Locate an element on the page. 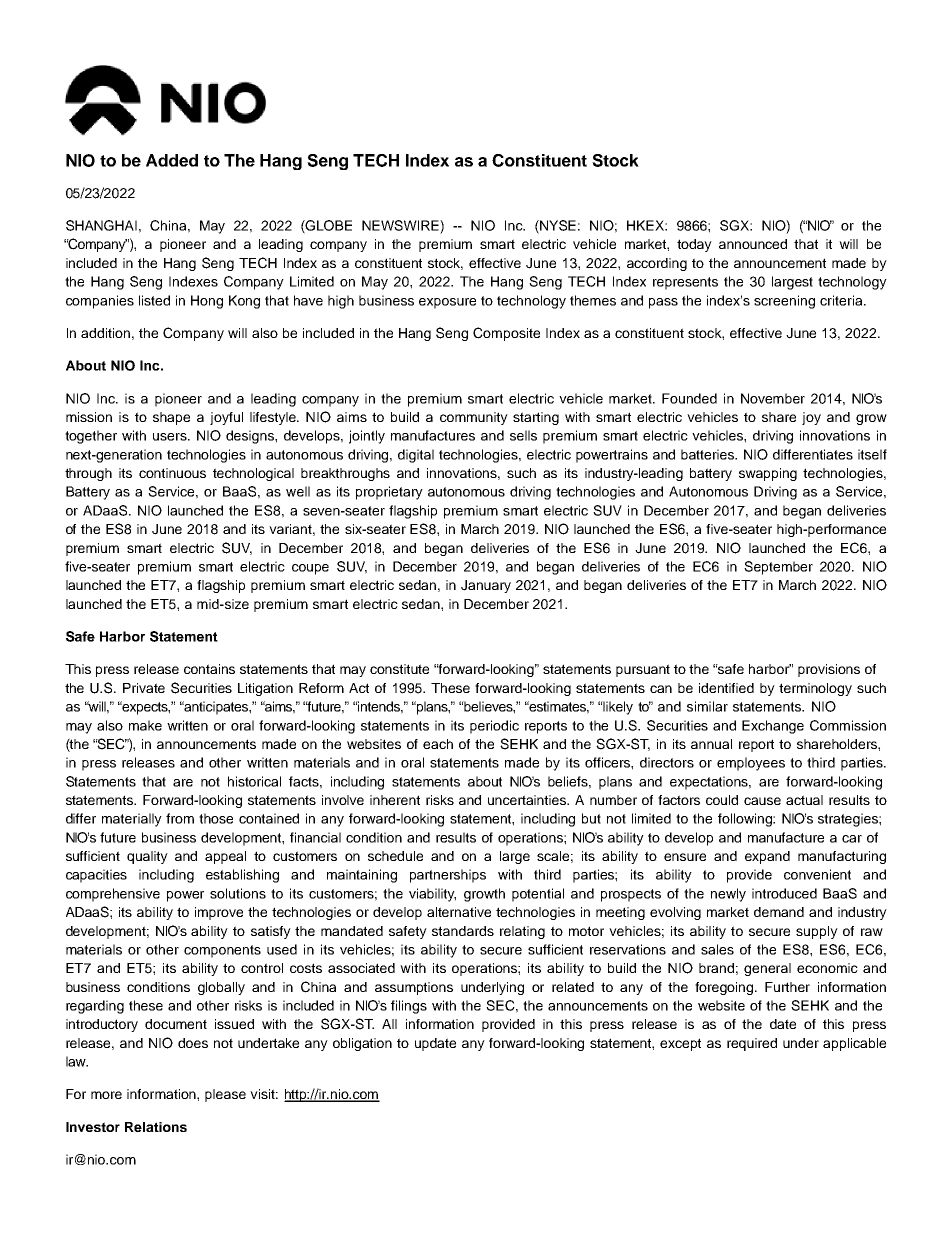 The image size is (952, 1233). Added is located at coordinates (172, 160).
